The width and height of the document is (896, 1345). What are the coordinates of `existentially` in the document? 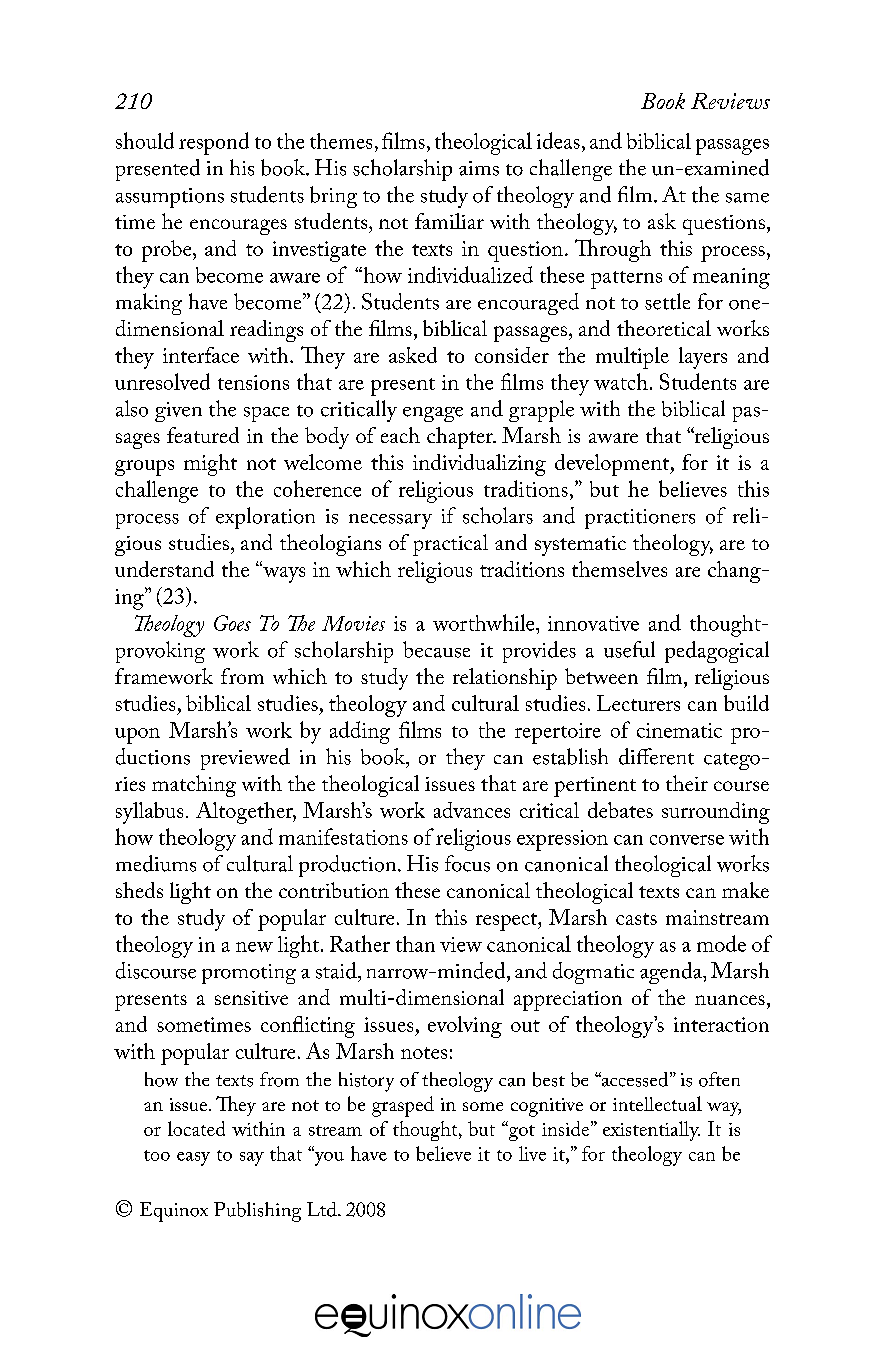 It's located at (651, 1131).
